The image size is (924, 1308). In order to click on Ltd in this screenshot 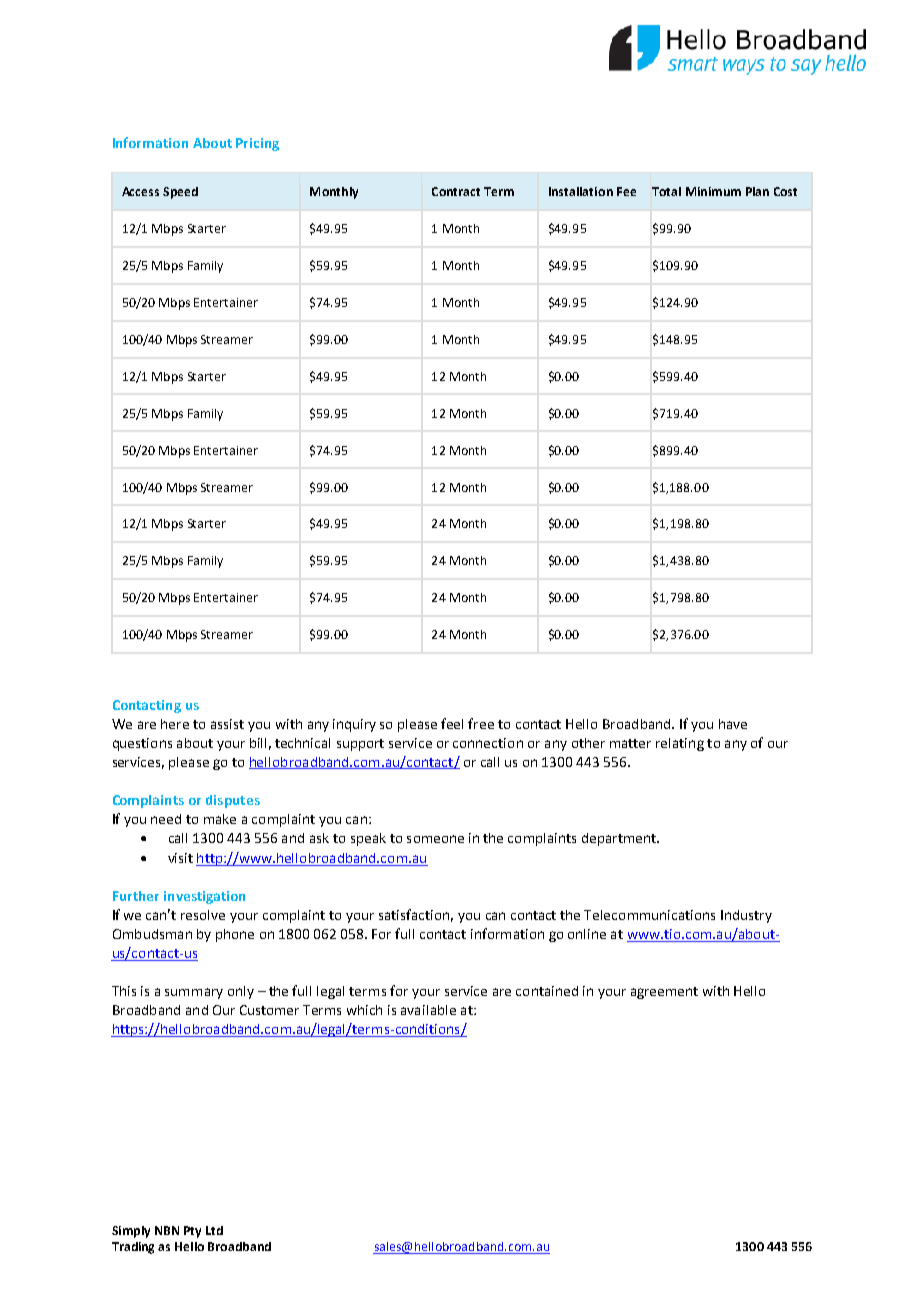, I will do `click(214, 1230)`.
